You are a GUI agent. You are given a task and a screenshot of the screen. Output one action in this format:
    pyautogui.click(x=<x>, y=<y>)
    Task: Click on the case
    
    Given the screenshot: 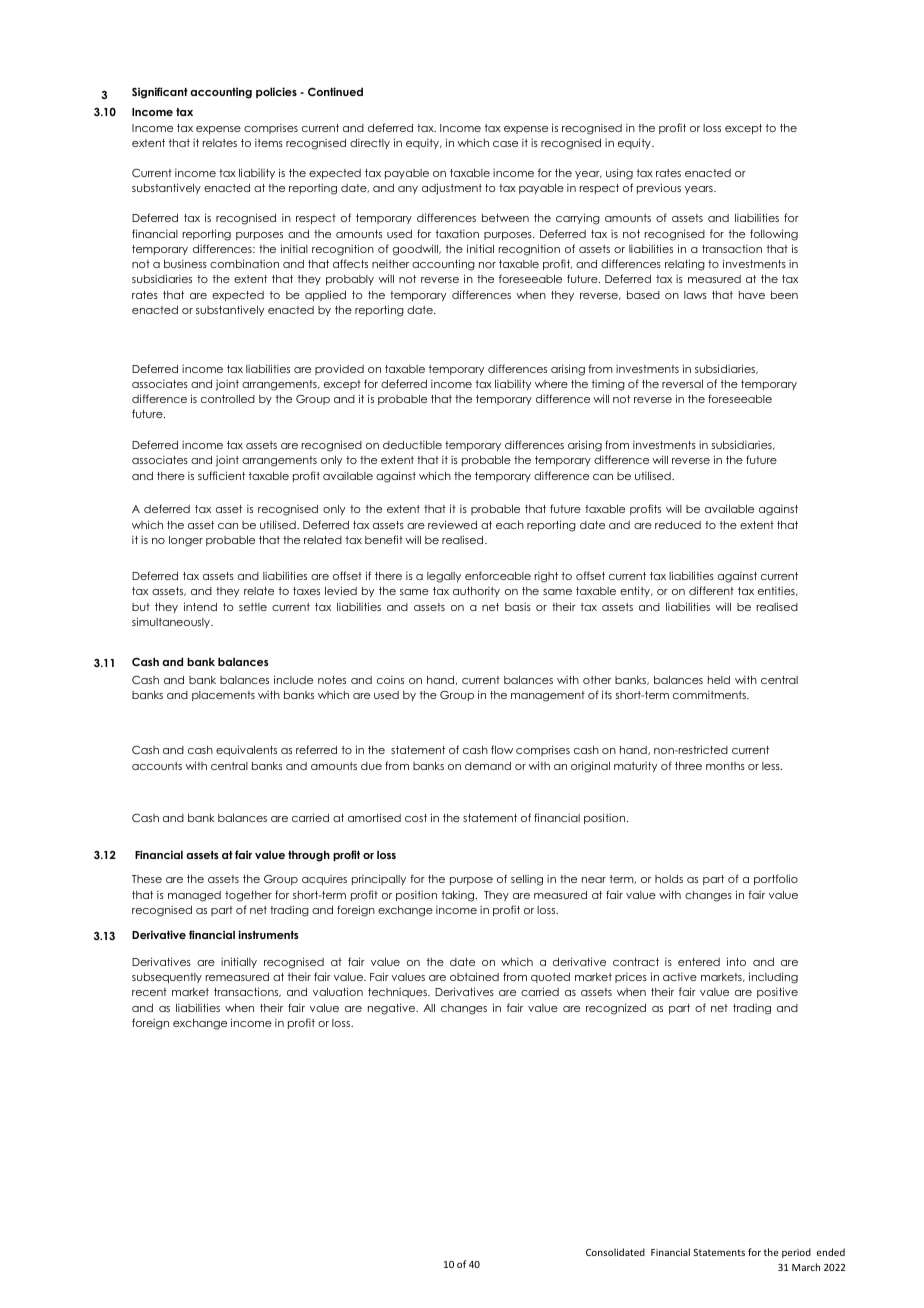 What is the action you would take?
    pyautogui.click(x=505, y=144)
